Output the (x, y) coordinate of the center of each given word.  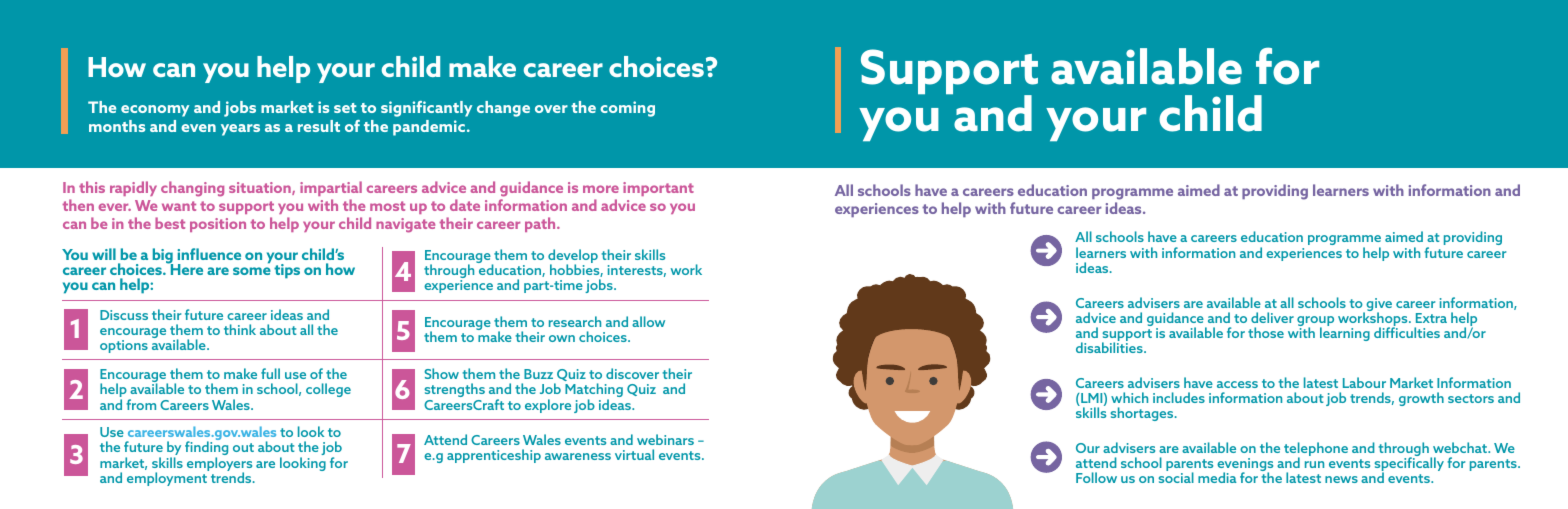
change (503, 109)
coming (627, 109)
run (1314, 464)
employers (219, 465)
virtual (634, 454)
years (240, 130)
